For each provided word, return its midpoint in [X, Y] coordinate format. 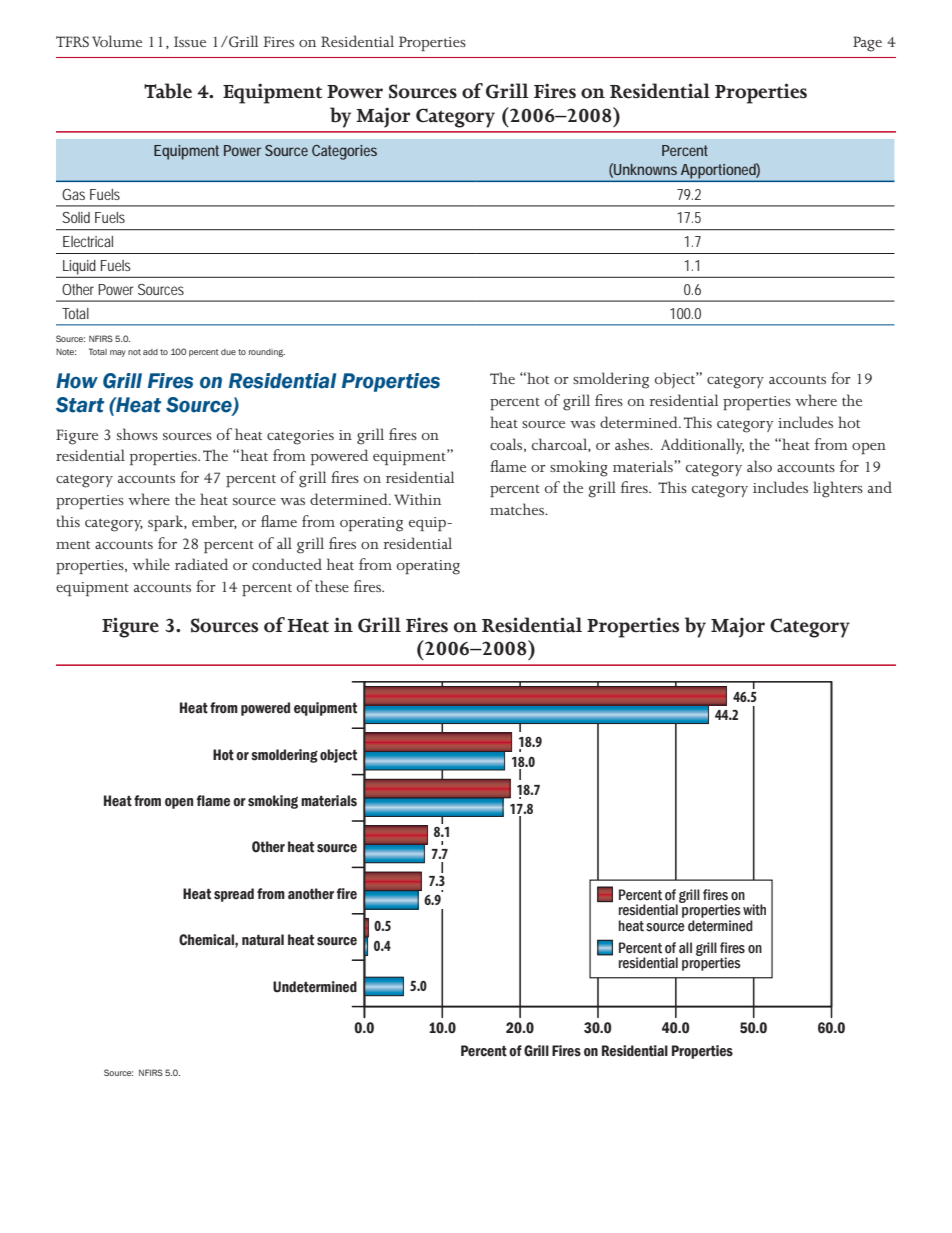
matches [518, 509]
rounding [267, 353]
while [151, 564]
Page [867, 44]
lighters [838, 489]
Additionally [702, 446]
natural [263, 940]
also [759, 466]
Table [168, 91]
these [332, 586]
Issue [190, 41]
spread [234, 895]
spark [166, 523]
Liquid [79, 267]
